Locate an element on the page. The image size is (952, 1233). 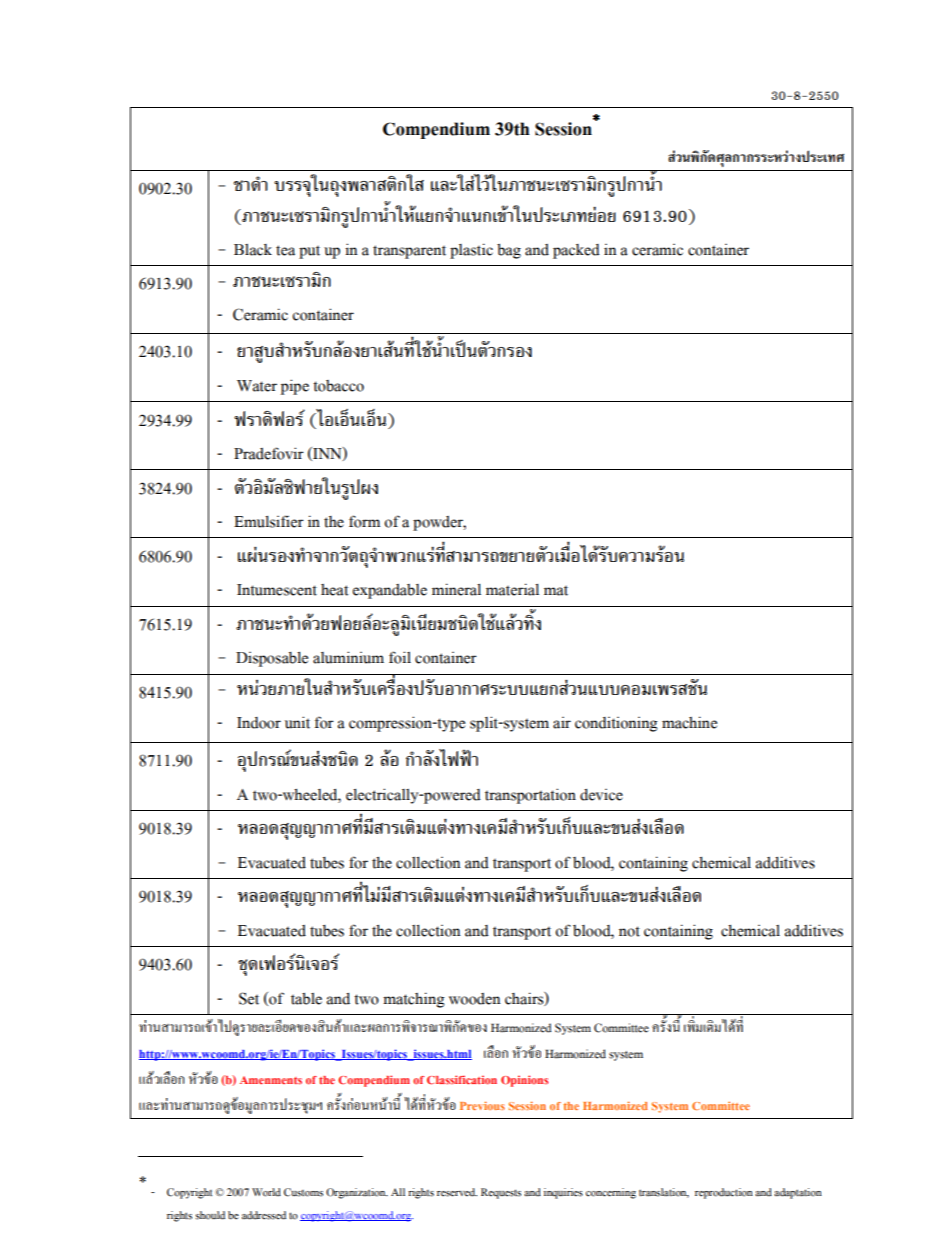
tea is located at coordinates (285, 250).
